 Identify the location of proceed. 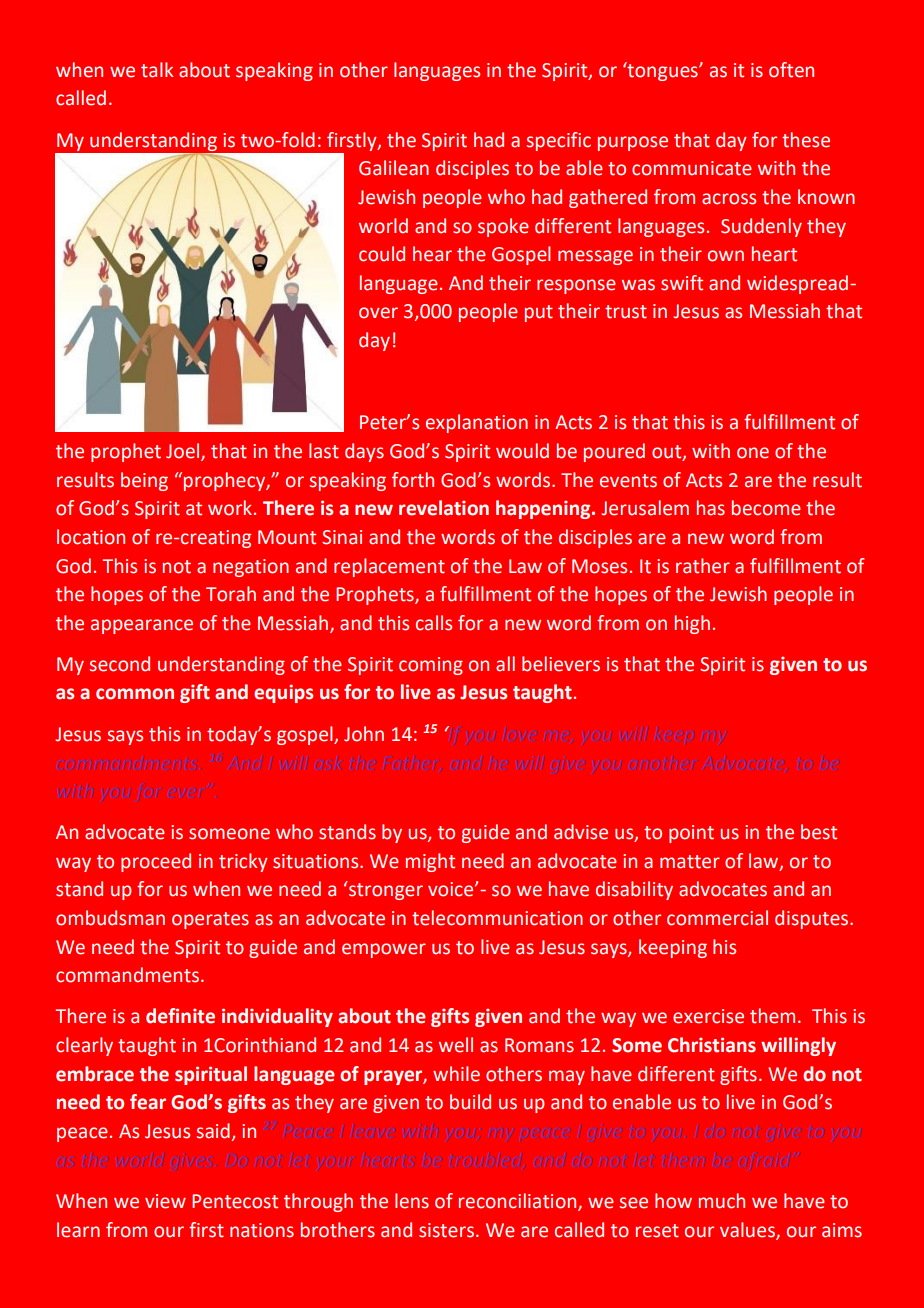
(156, 862).
